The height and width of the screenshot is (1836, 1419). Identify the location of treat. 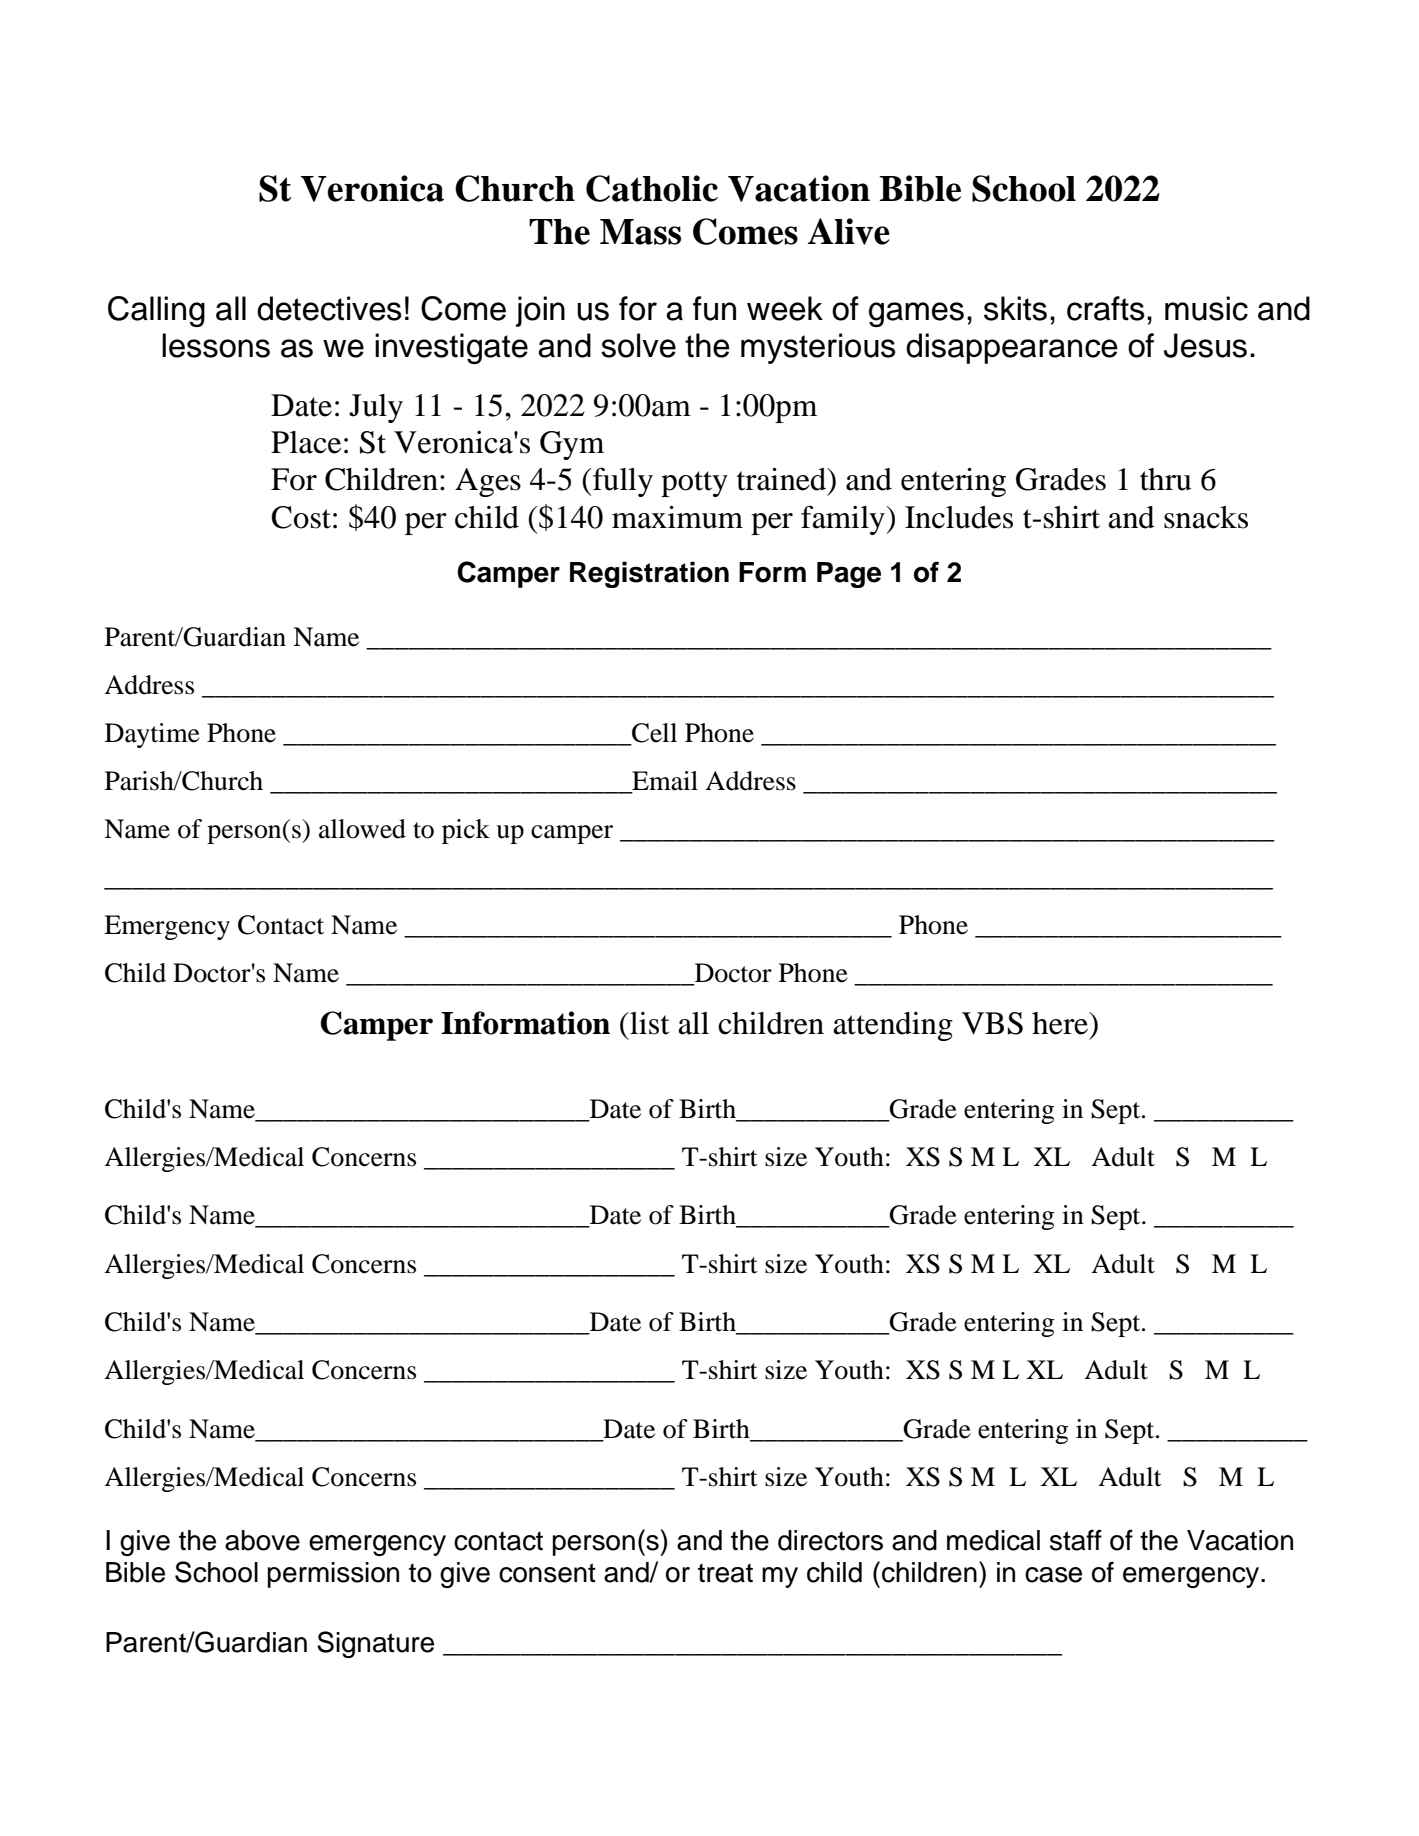
(725, 1573).
